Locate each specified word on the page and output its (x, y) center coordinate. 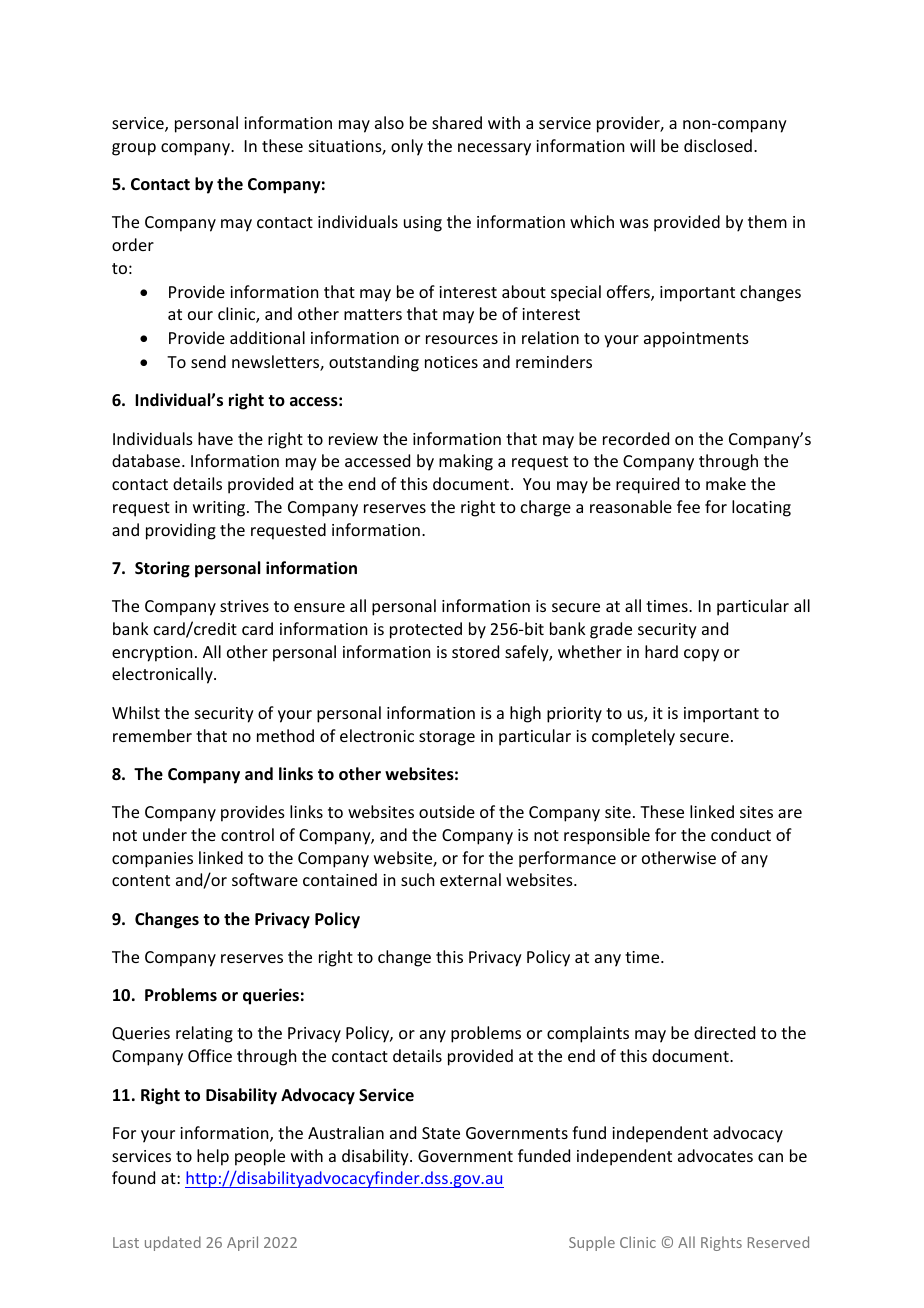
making (466, 462)
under (165, 834)
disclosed (718, 145)
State (441, 1133)
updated (173, 1243)
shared (457, 122)
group (134, 149)
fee (688, 506)
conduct (741, 834)
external (470, 879)
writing (220, 509)
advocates (715, 1155)
